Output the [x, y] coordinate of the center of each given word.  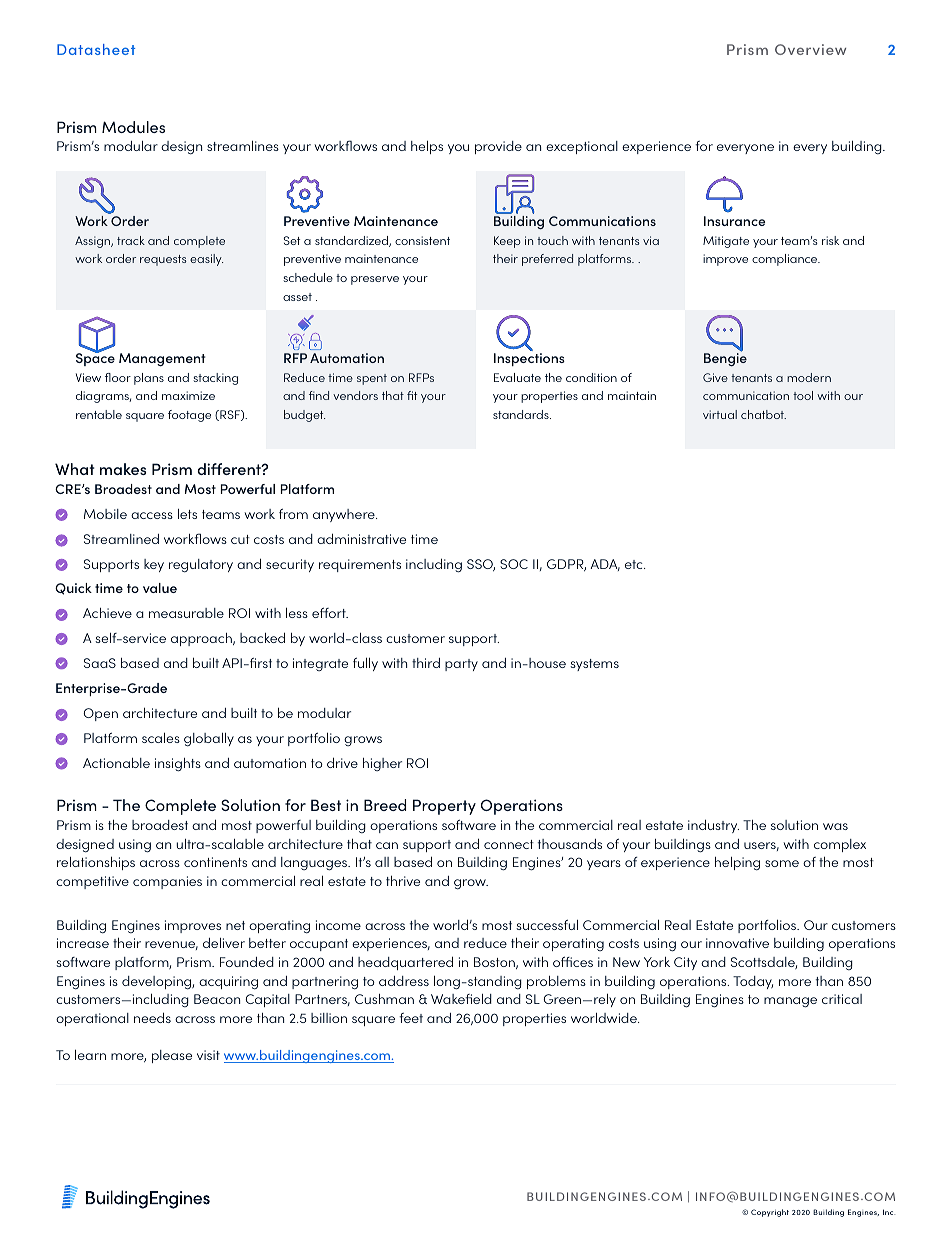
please [172, 1056]
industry [713, 826]
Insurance [734, 221]
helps [427, 147]
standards [522, 414]
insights [178, 765]
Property [444, 807]
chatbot [763, 414]
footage [189, 416]
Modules [133, 127]
